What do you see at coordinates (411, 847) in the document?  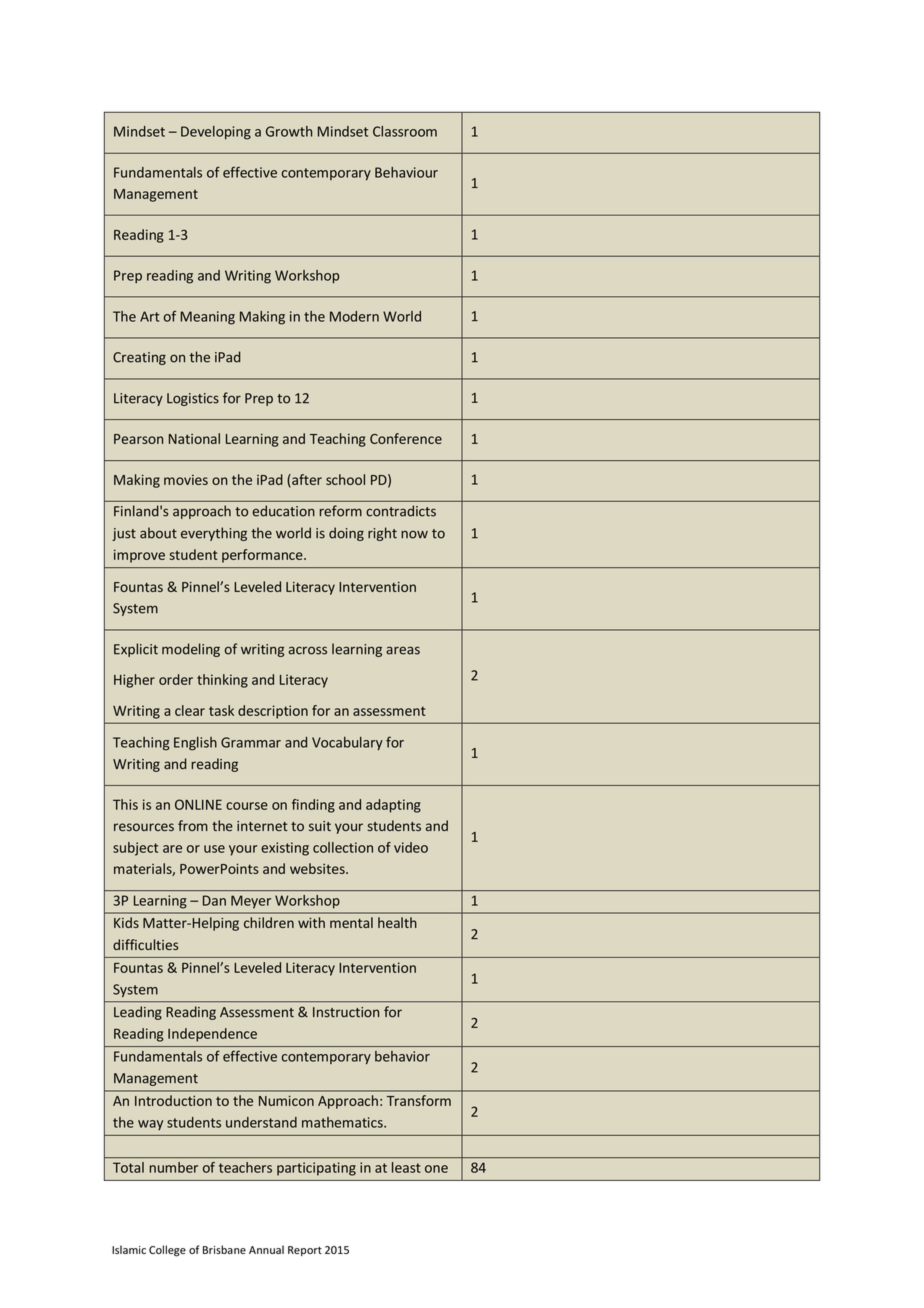 I see `video` at bounding box center [411, 847].
